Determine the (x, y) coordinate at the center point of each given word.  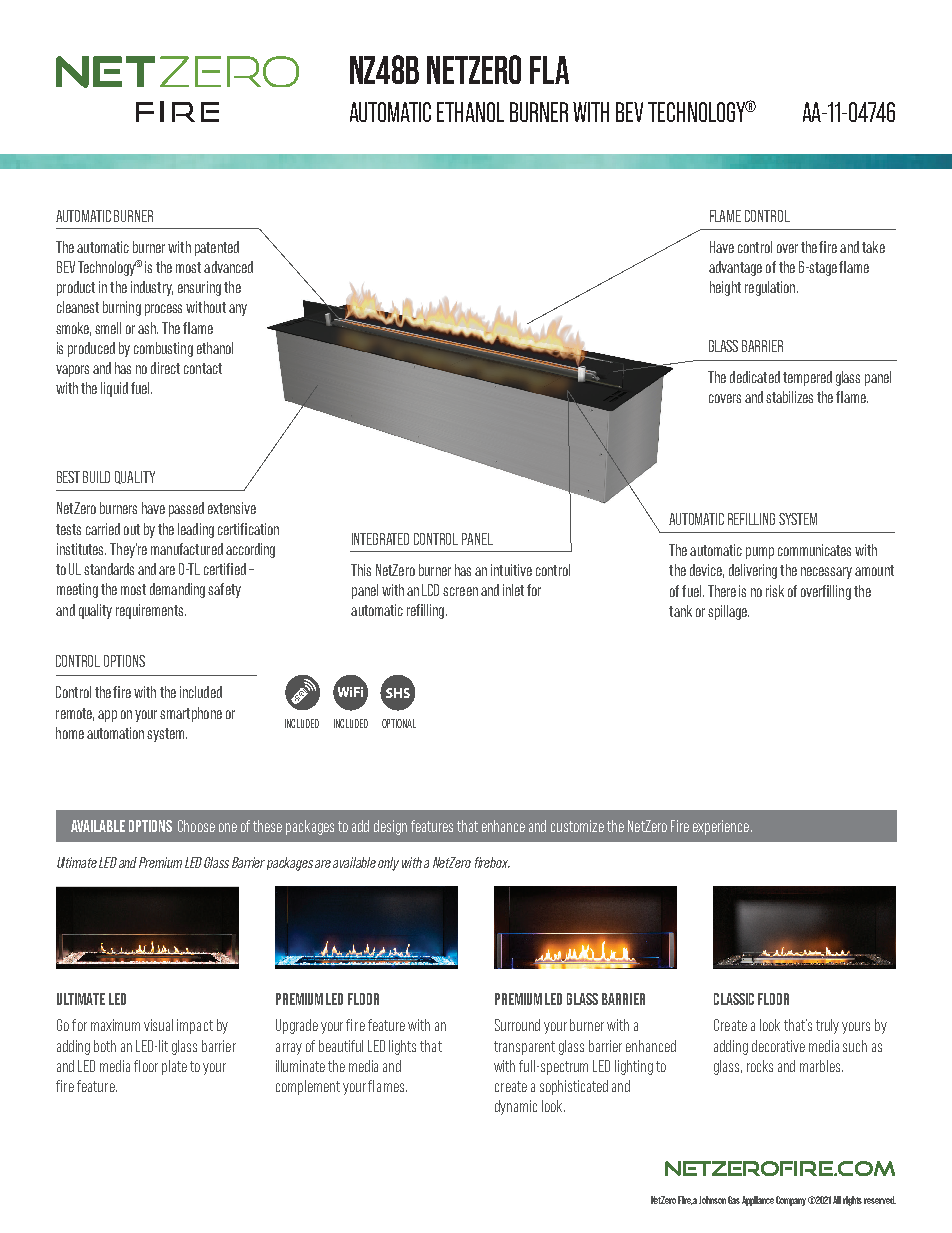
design (390, 827)
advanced (228, 267)
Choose (196, 826)
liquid (114, 389)
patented (217, 248)
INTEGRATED (380, 539)
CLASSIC (734, 999)
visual (158, 1025)
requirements (151, 611)
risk (775, 591)
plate (174, 1067)
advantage (735, 268)
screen (460, 591)
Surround (517, 1025)
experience (722, 827)
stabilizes (789, 397)
